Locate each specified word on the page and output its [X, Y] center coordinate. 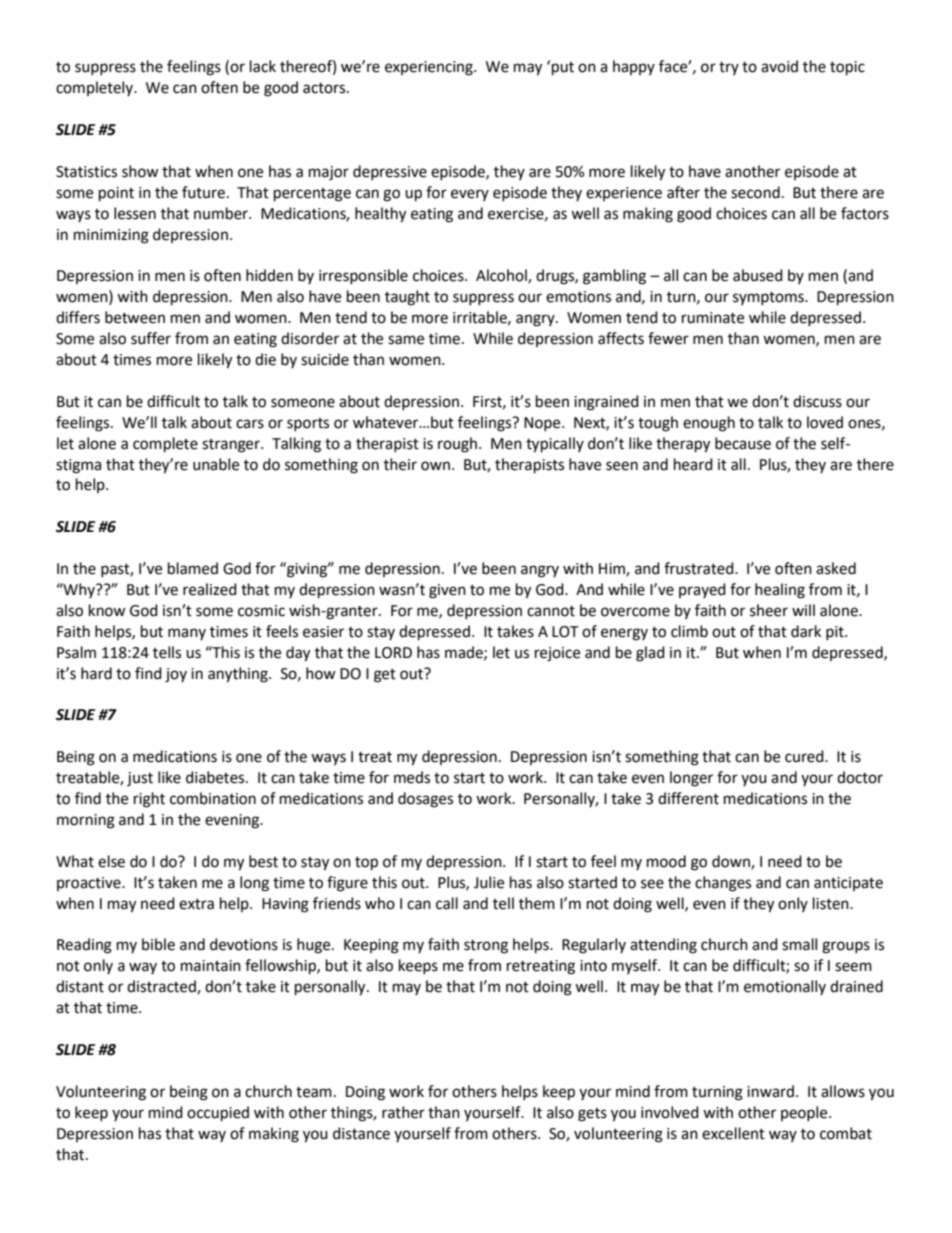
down [732, 862]
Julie [489, 882]
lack [263, 66]
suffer [151, 338]
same [406, 340]
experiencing [430, 68]
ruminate [713, 318]
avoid [779, 66]
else [111, 861]
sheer [769, 610]
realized [210, 589]
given [447, 591]
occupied [218, 1114]
